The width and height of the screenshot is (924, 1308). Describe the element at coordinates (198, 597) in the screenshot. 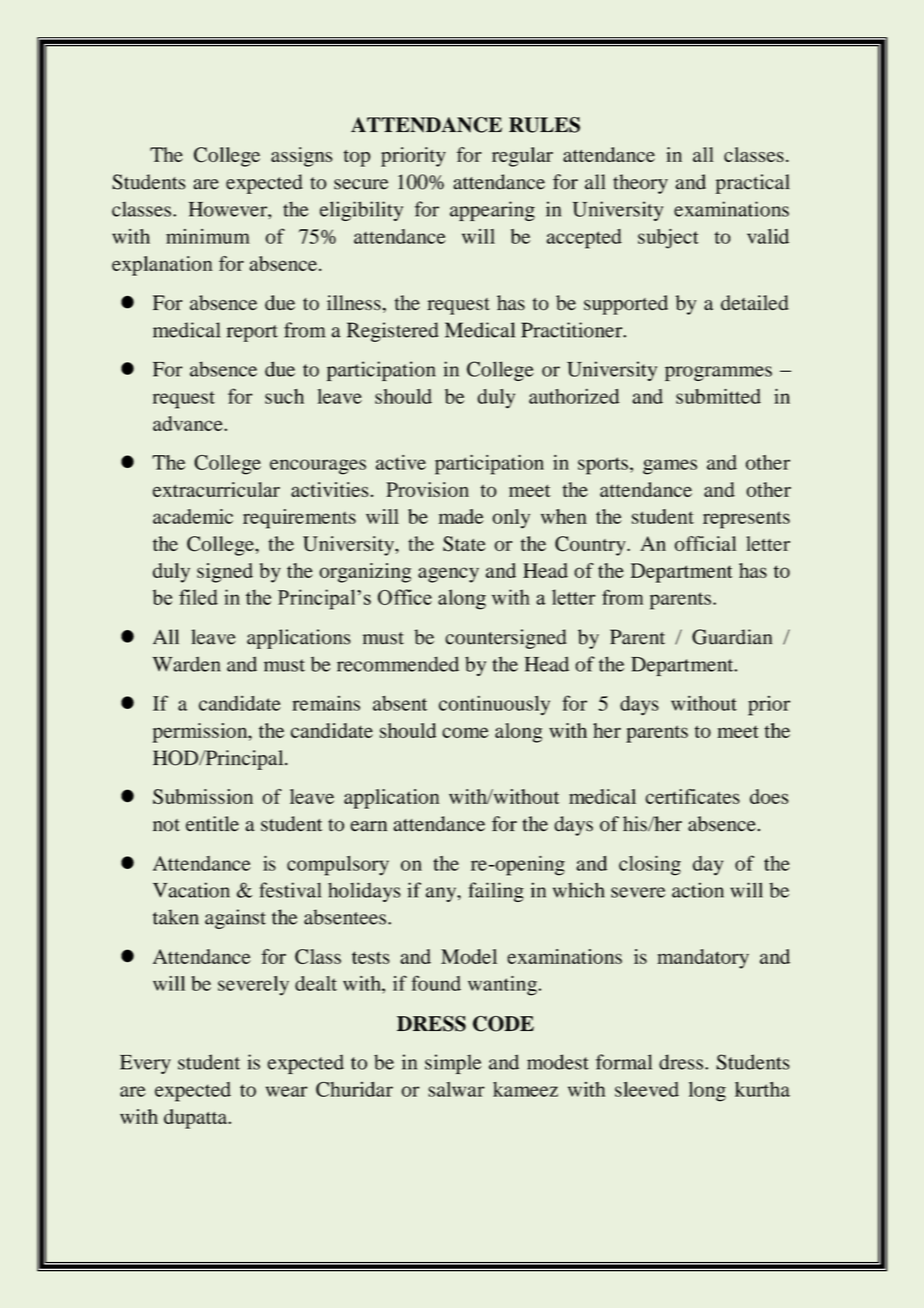

I see `filed` at that location.
